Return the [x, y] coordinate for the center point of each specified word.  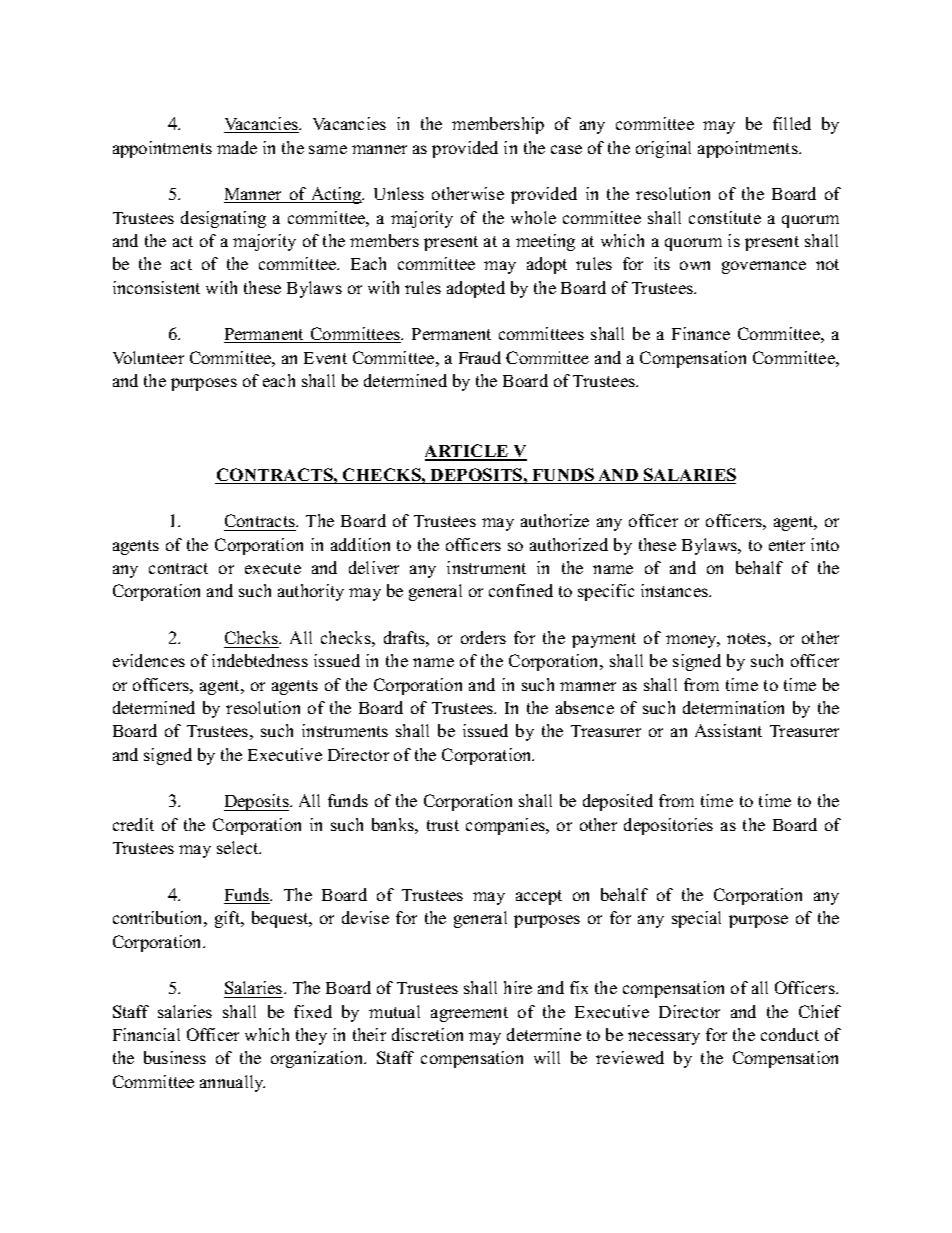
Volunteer [148, 357]
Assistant [728, 730]
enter [787, 545]
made [237, 147]
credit [133, 824]
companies [506, 826]
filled [792, 123]
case [566, 149]
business [175, 1057]
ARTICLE [468, 452]
